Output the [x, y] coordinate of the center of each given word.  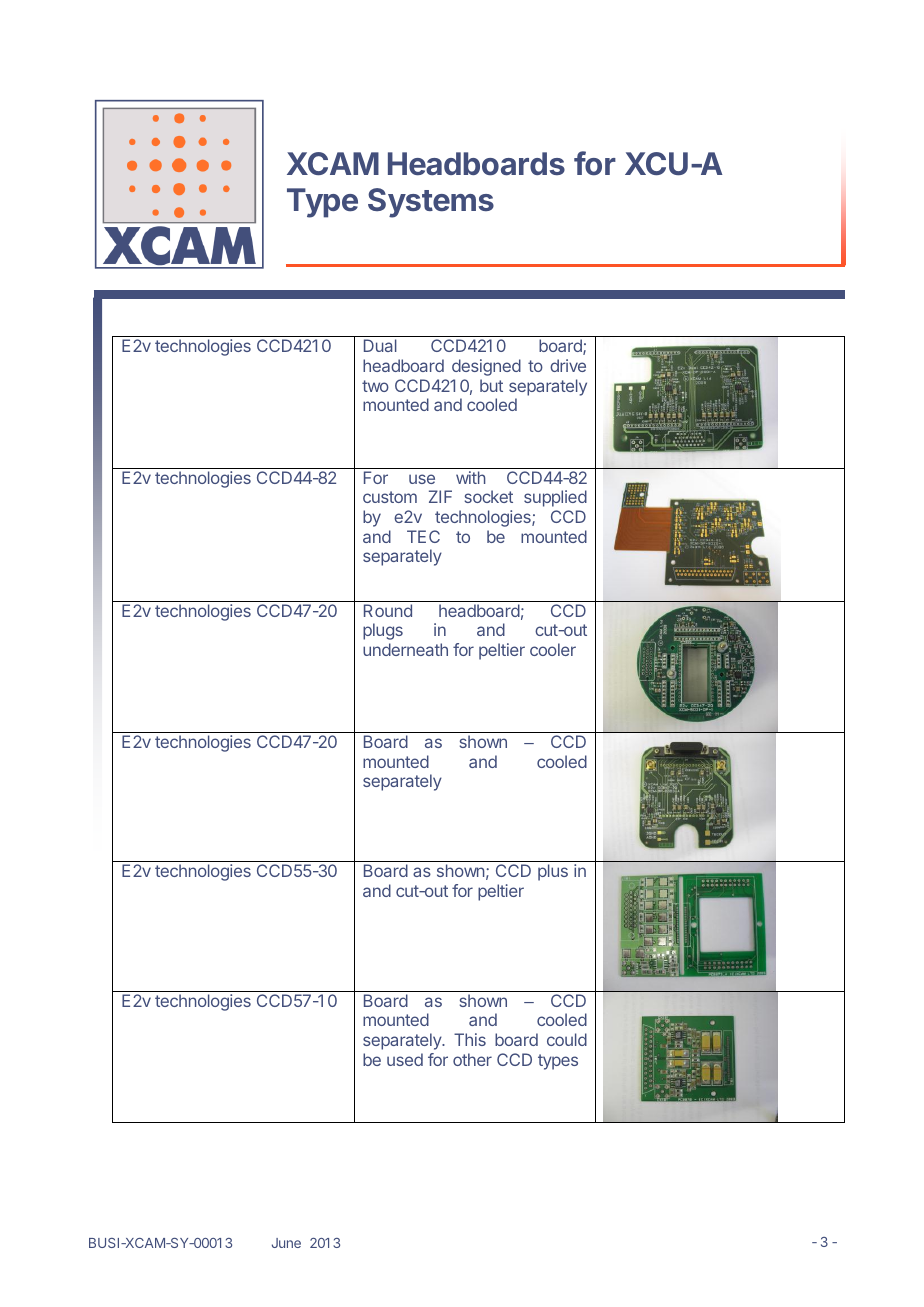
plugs [383, 631]
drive [568, 365]
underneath [405, 649]
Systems [431, 203]
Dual [380, 345]
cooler [553, 649]
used [405, 1059]
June [286, 1243]
